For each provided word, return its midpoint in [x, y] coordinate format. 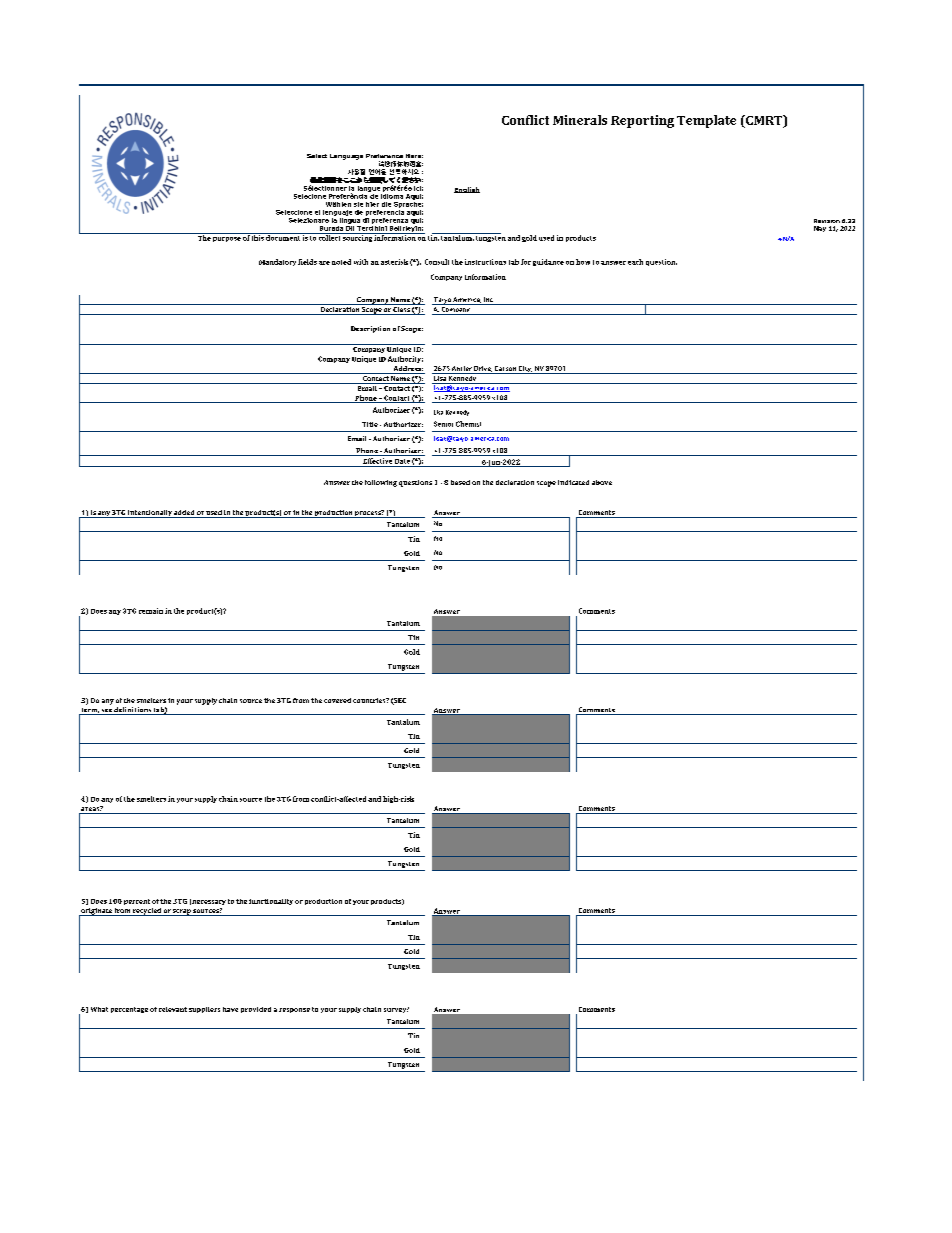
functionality [271, 902]
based [460, 482]
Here [414, 156]
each [635, 262]
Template [706, 121]
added [184, 512]
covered [337, 700]
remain [151, 611]
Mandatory [277, 262]
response [294, 1010]
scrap [182, 912]
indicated [573, 482]
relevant [173, 1009]
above [602, 482]
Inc [488, 301]
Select [317, 156]
